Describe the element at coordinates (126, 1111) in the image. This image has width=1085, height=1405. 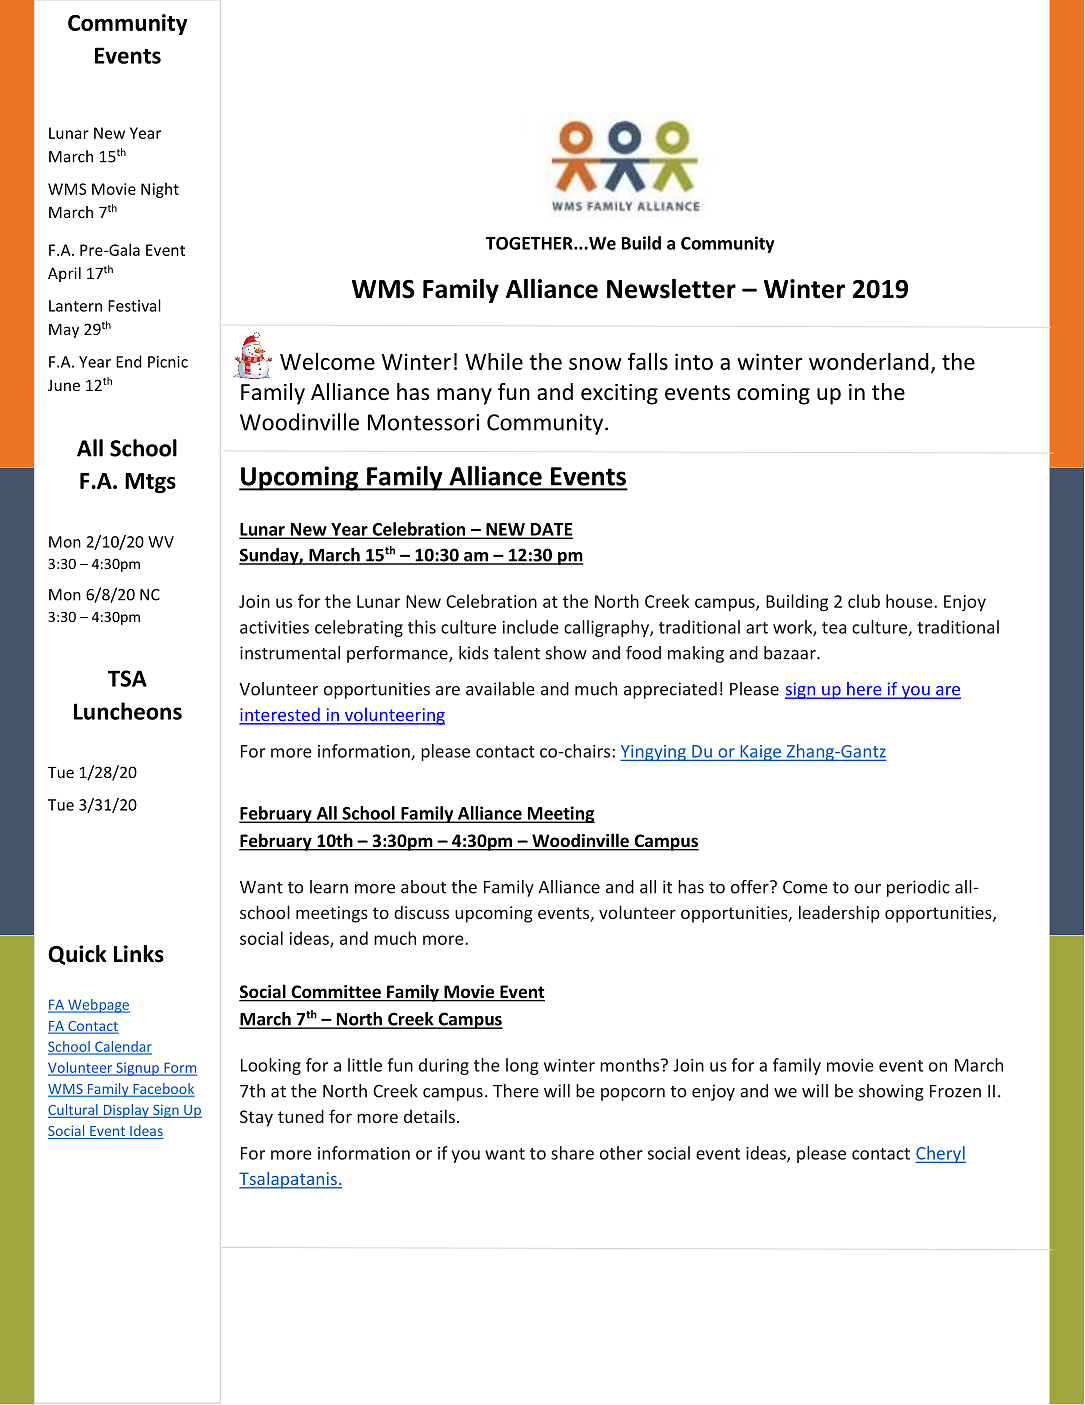
I see `Display` at that location.
